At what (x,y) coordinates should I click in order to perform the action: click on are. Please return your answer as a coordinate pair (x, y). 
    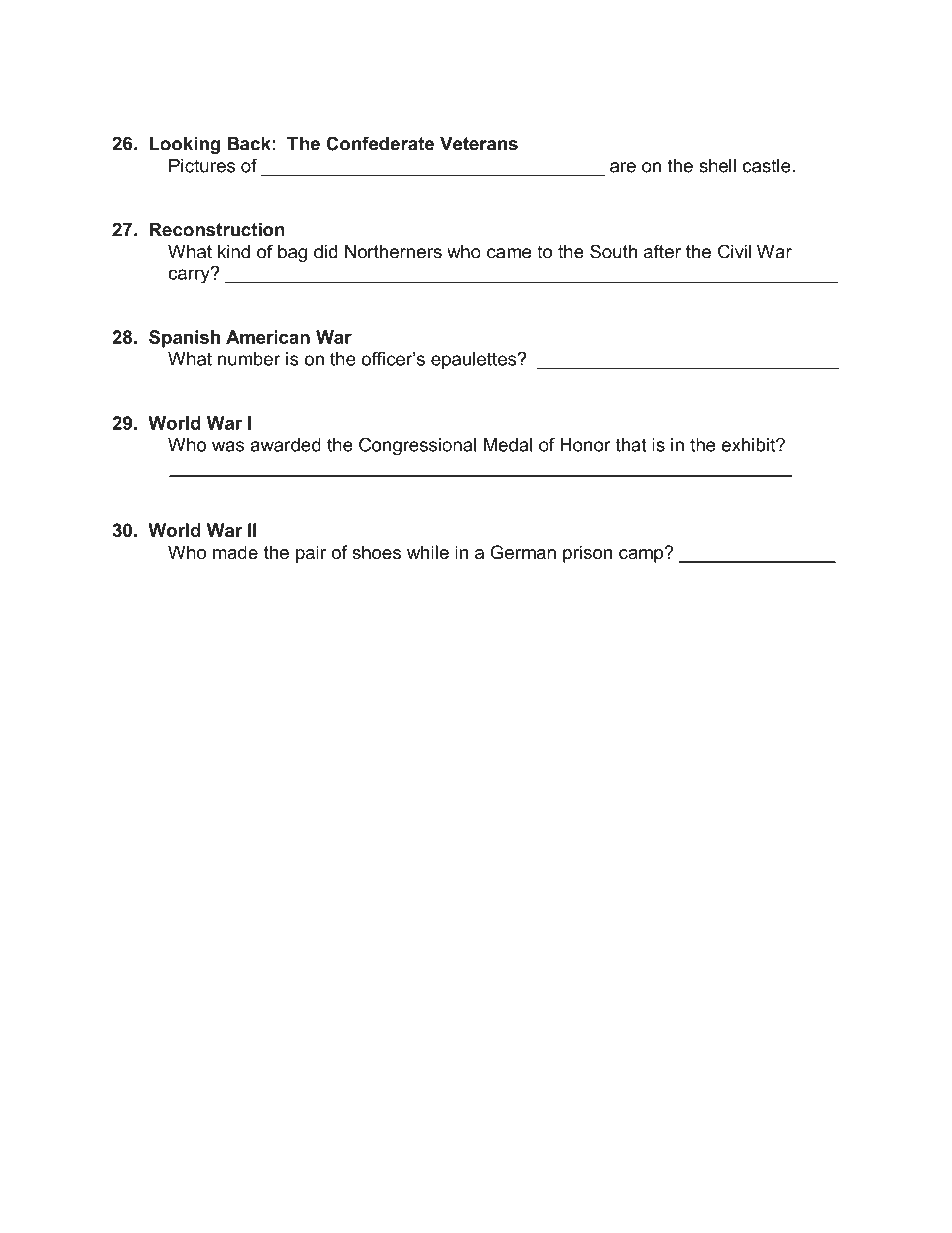
    Looking at the image, I should click on (623, 167).
